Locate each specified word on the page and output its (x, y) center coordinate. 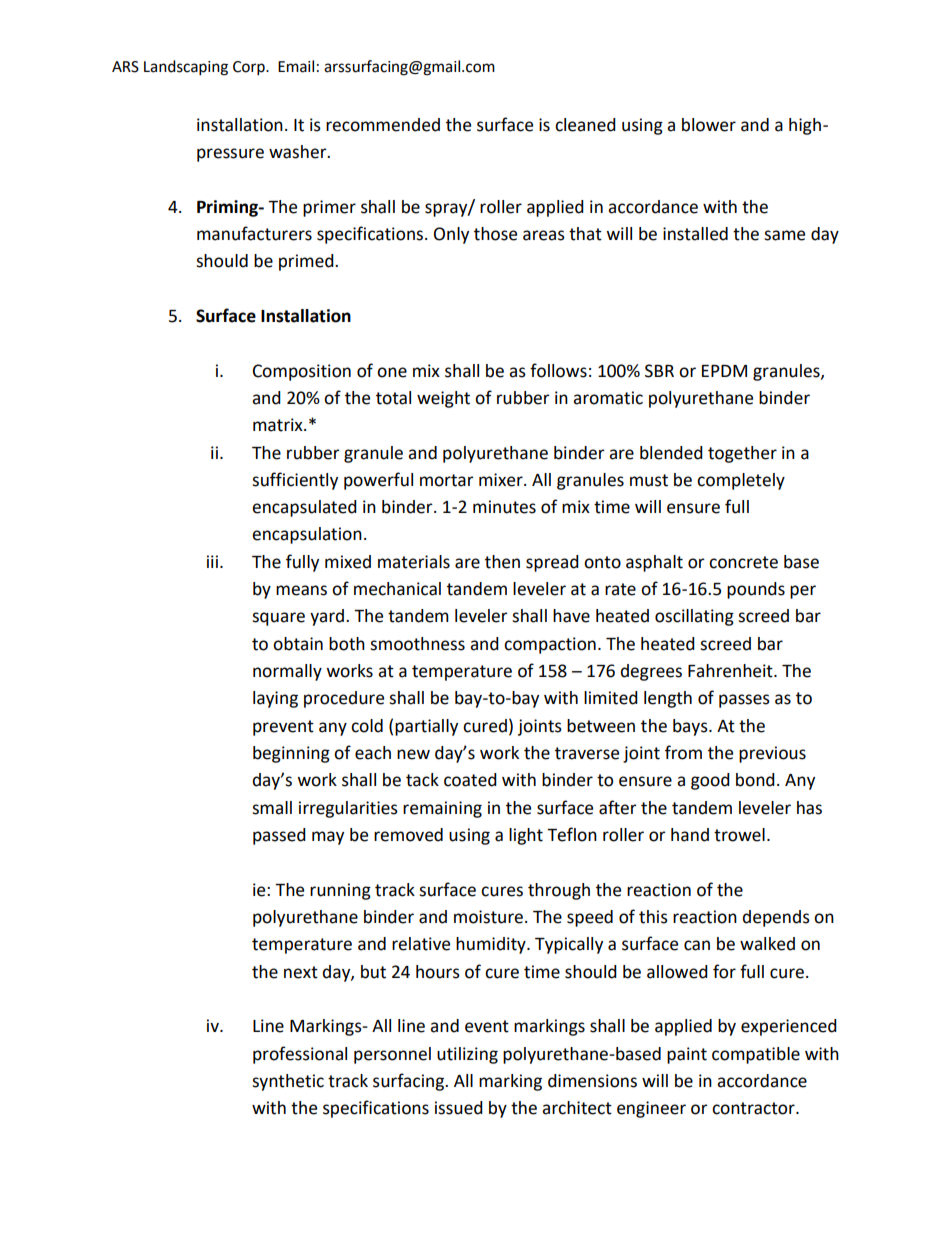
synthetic (288, 1082)
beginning (291, 754)
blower (709, 125)
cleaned (585, 125)
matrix (279, 425)
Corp (250, 68)
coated (470, 780)
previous (772, 754)
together (742, 454)
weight (443, 399)
